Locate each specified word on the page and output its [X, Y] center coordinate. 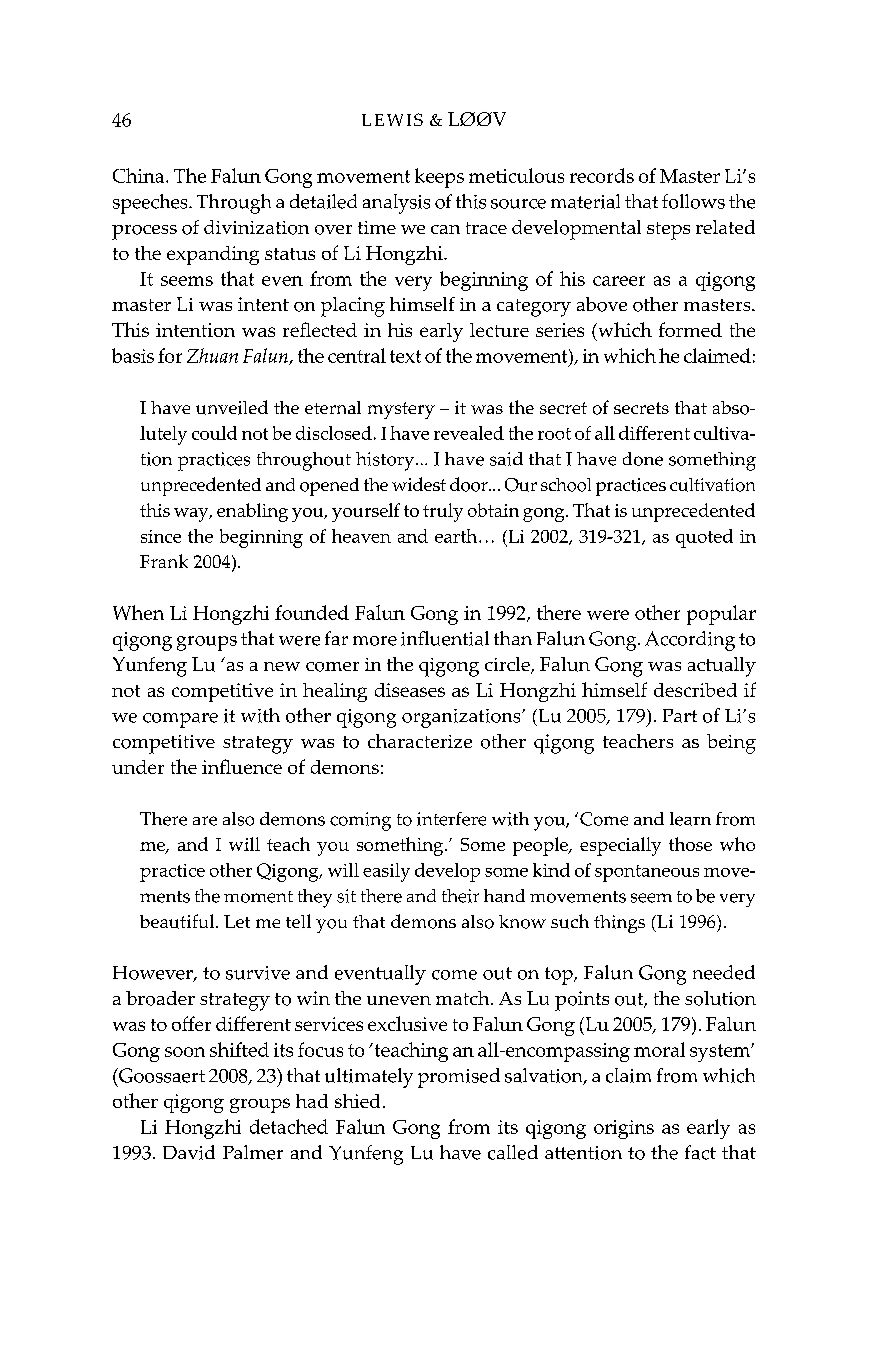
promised [459, 1078]
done [643, 459]
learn [690, 819]
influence [242, 766]
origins [624, 1129]
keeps [439, 178]
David [189, 1152]
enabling [252, 512]
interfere [451, 819]
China [140, 175]
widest [419, 484]
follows [693, 201]
